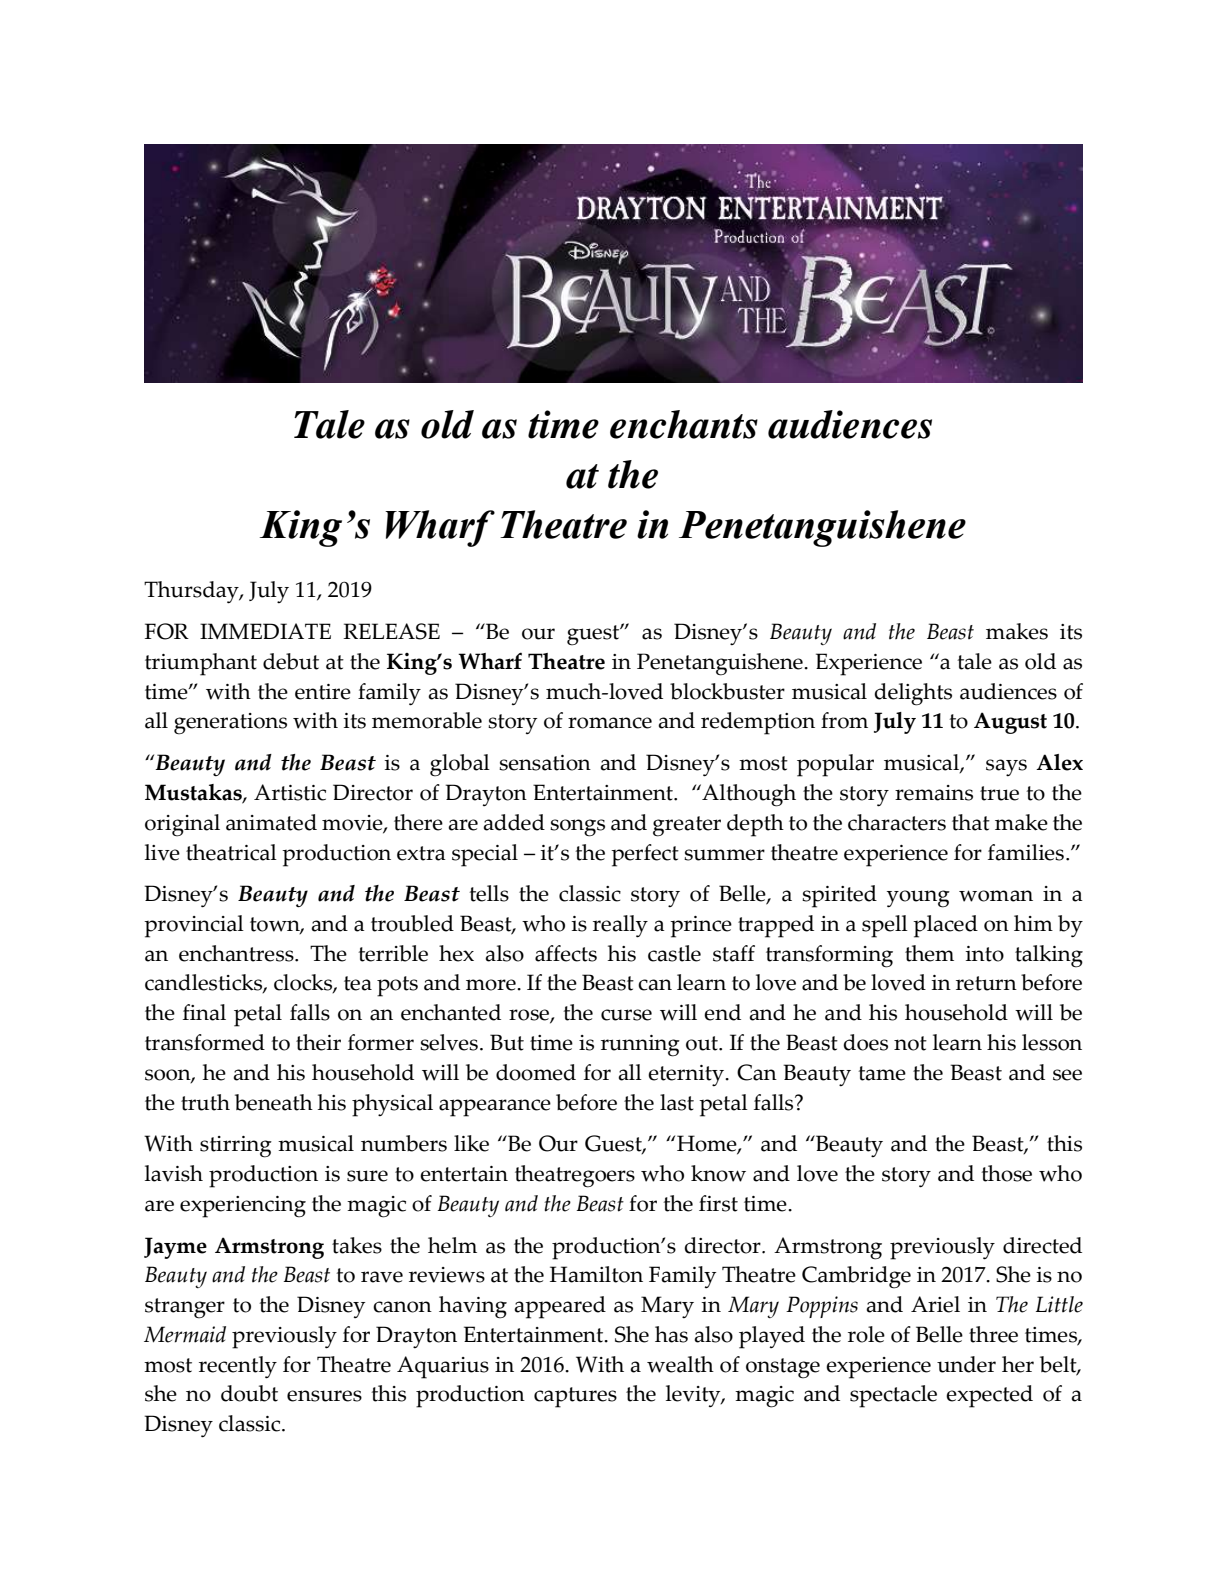 The width and height of the screenshot is (1227, 1588). I want to click on under, so click(966, 1364).
